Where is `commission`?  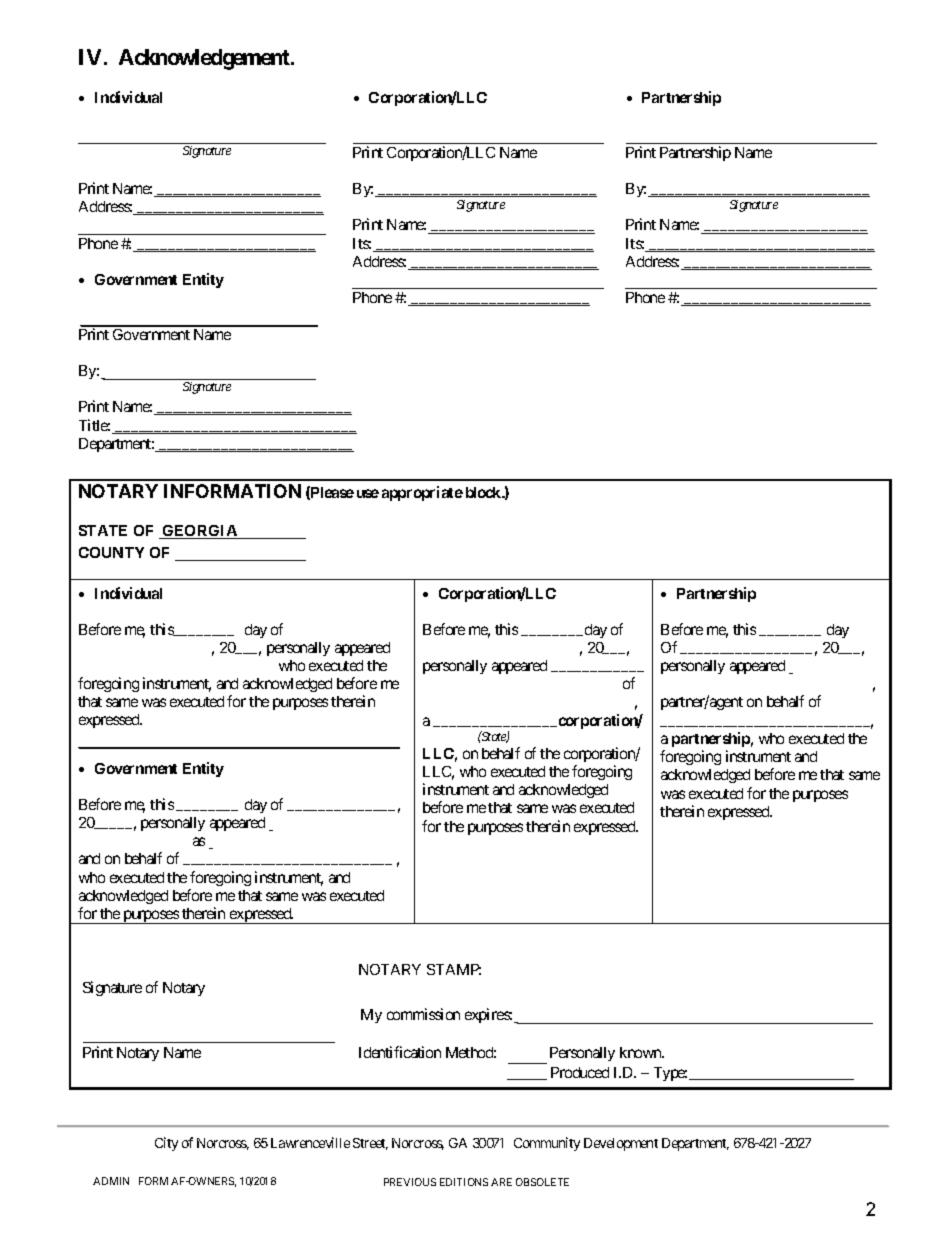 commission is located at coordinates (423, 1014).
